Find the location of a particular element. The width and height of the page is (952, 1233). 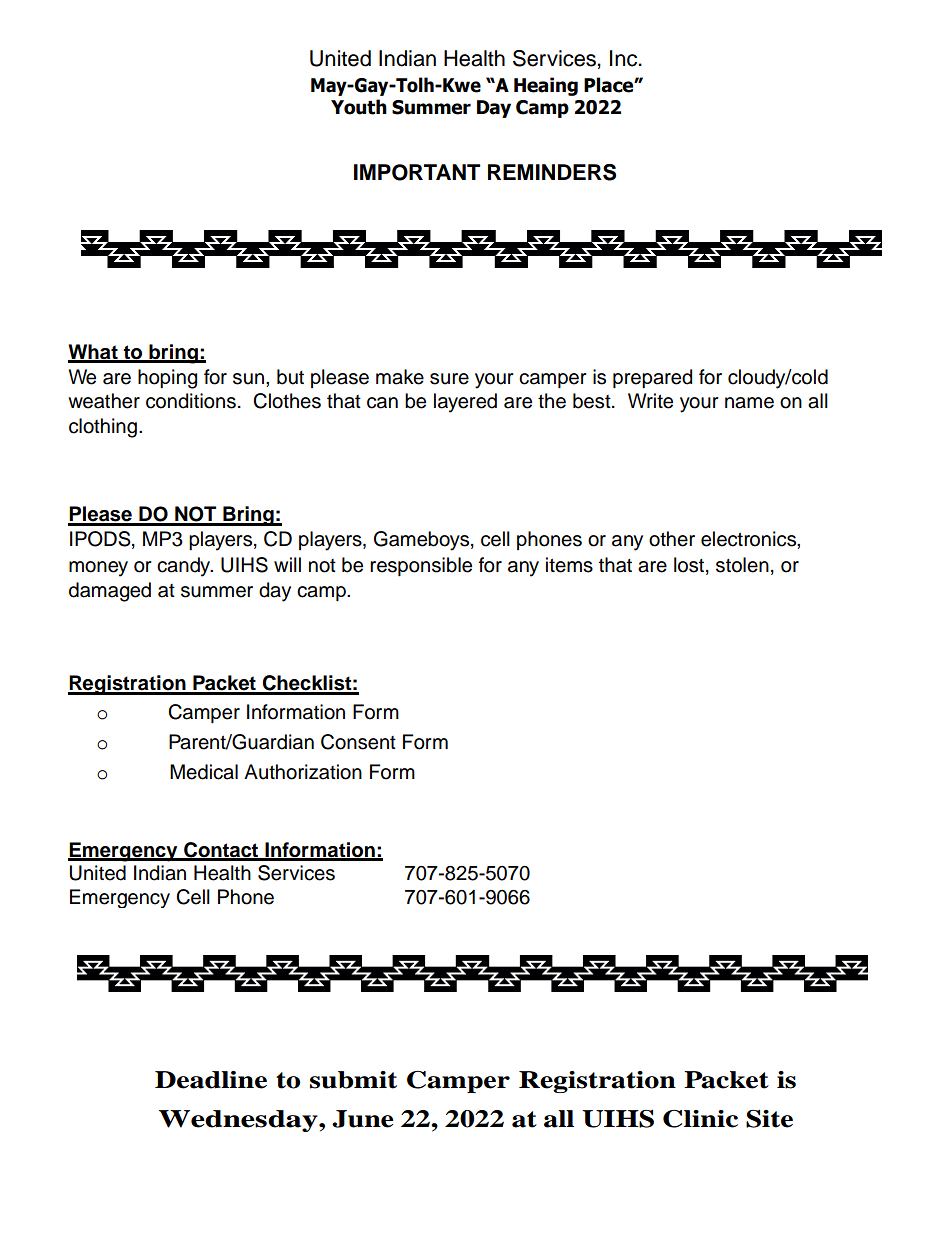

June is located at coordinates (363, 1119).
